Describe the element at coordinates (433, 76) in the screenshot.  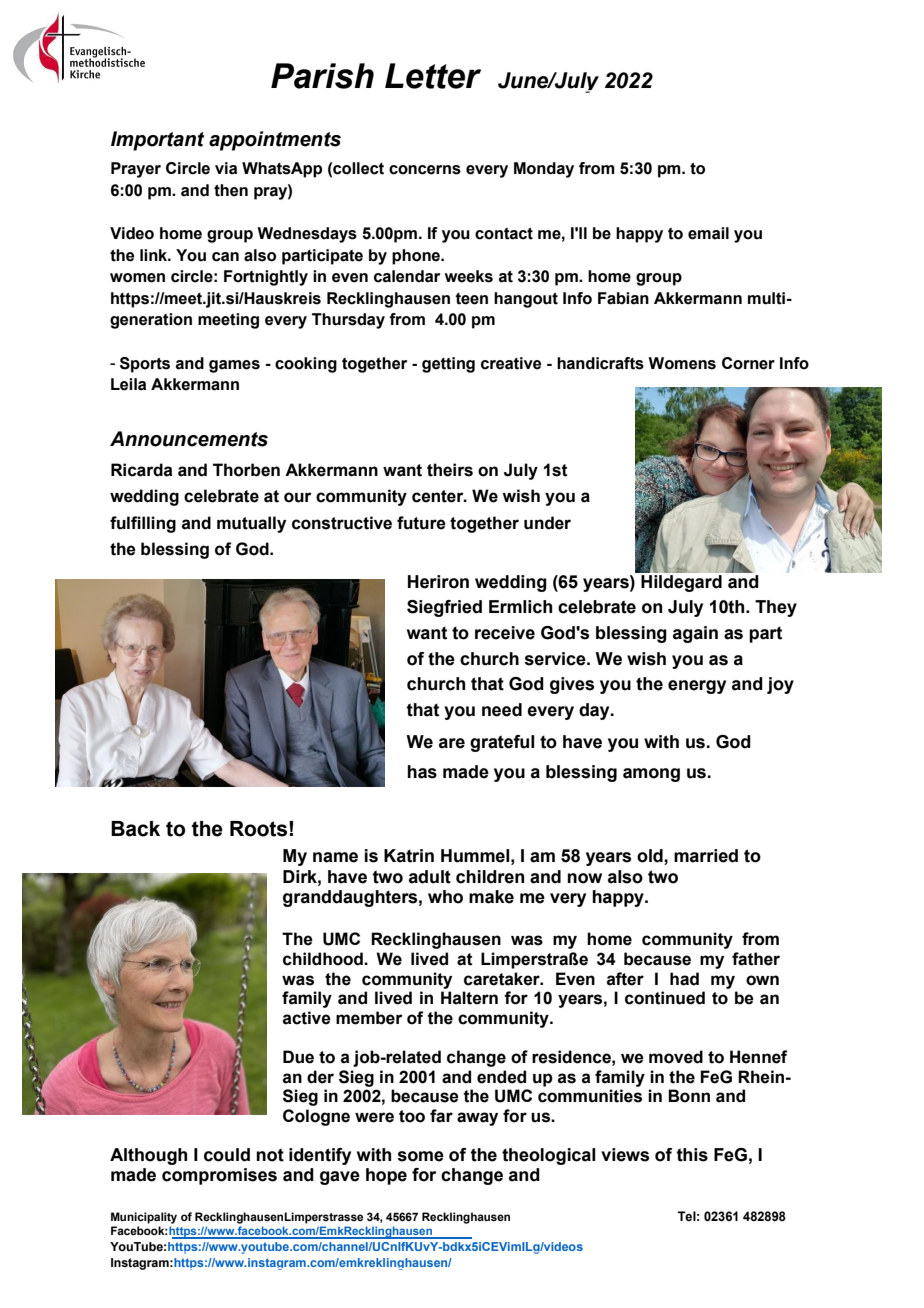
I see `Letter` at that location.
